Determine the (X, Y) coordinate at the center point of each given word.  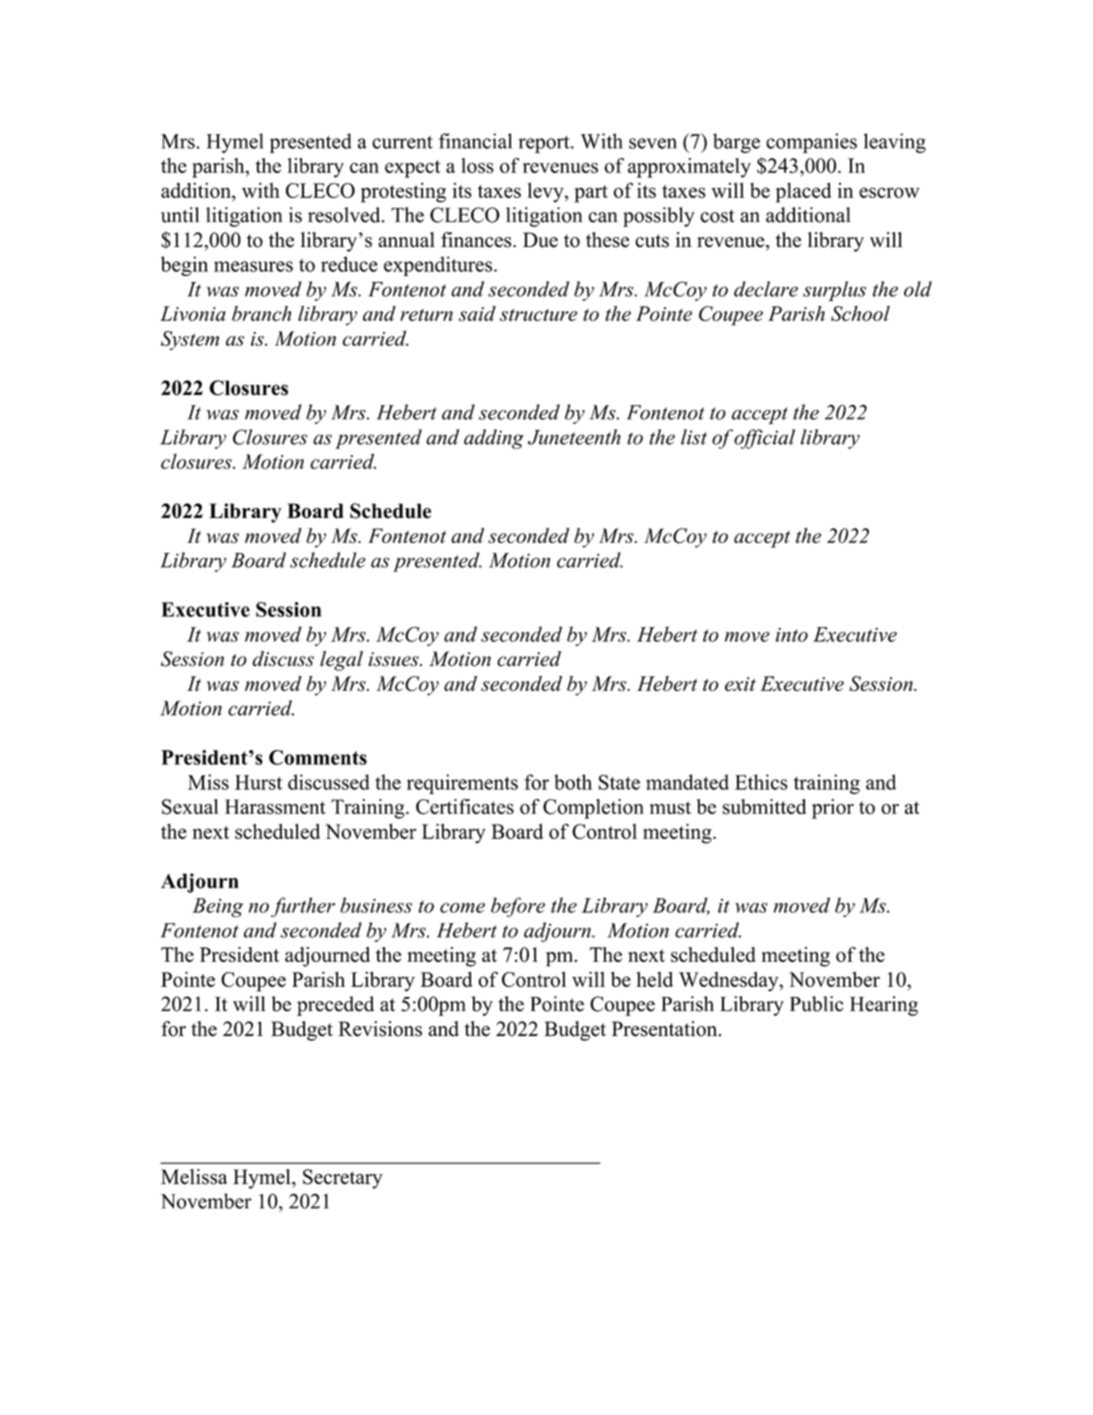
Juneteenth (574, 437)
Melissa (194, 1177)
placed (803, 192)
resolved (345, 215)
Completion (593, 809)
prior (833, 809)
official (764, 439)
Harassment (275, 807)
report (545, 144)
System (190, 340)
